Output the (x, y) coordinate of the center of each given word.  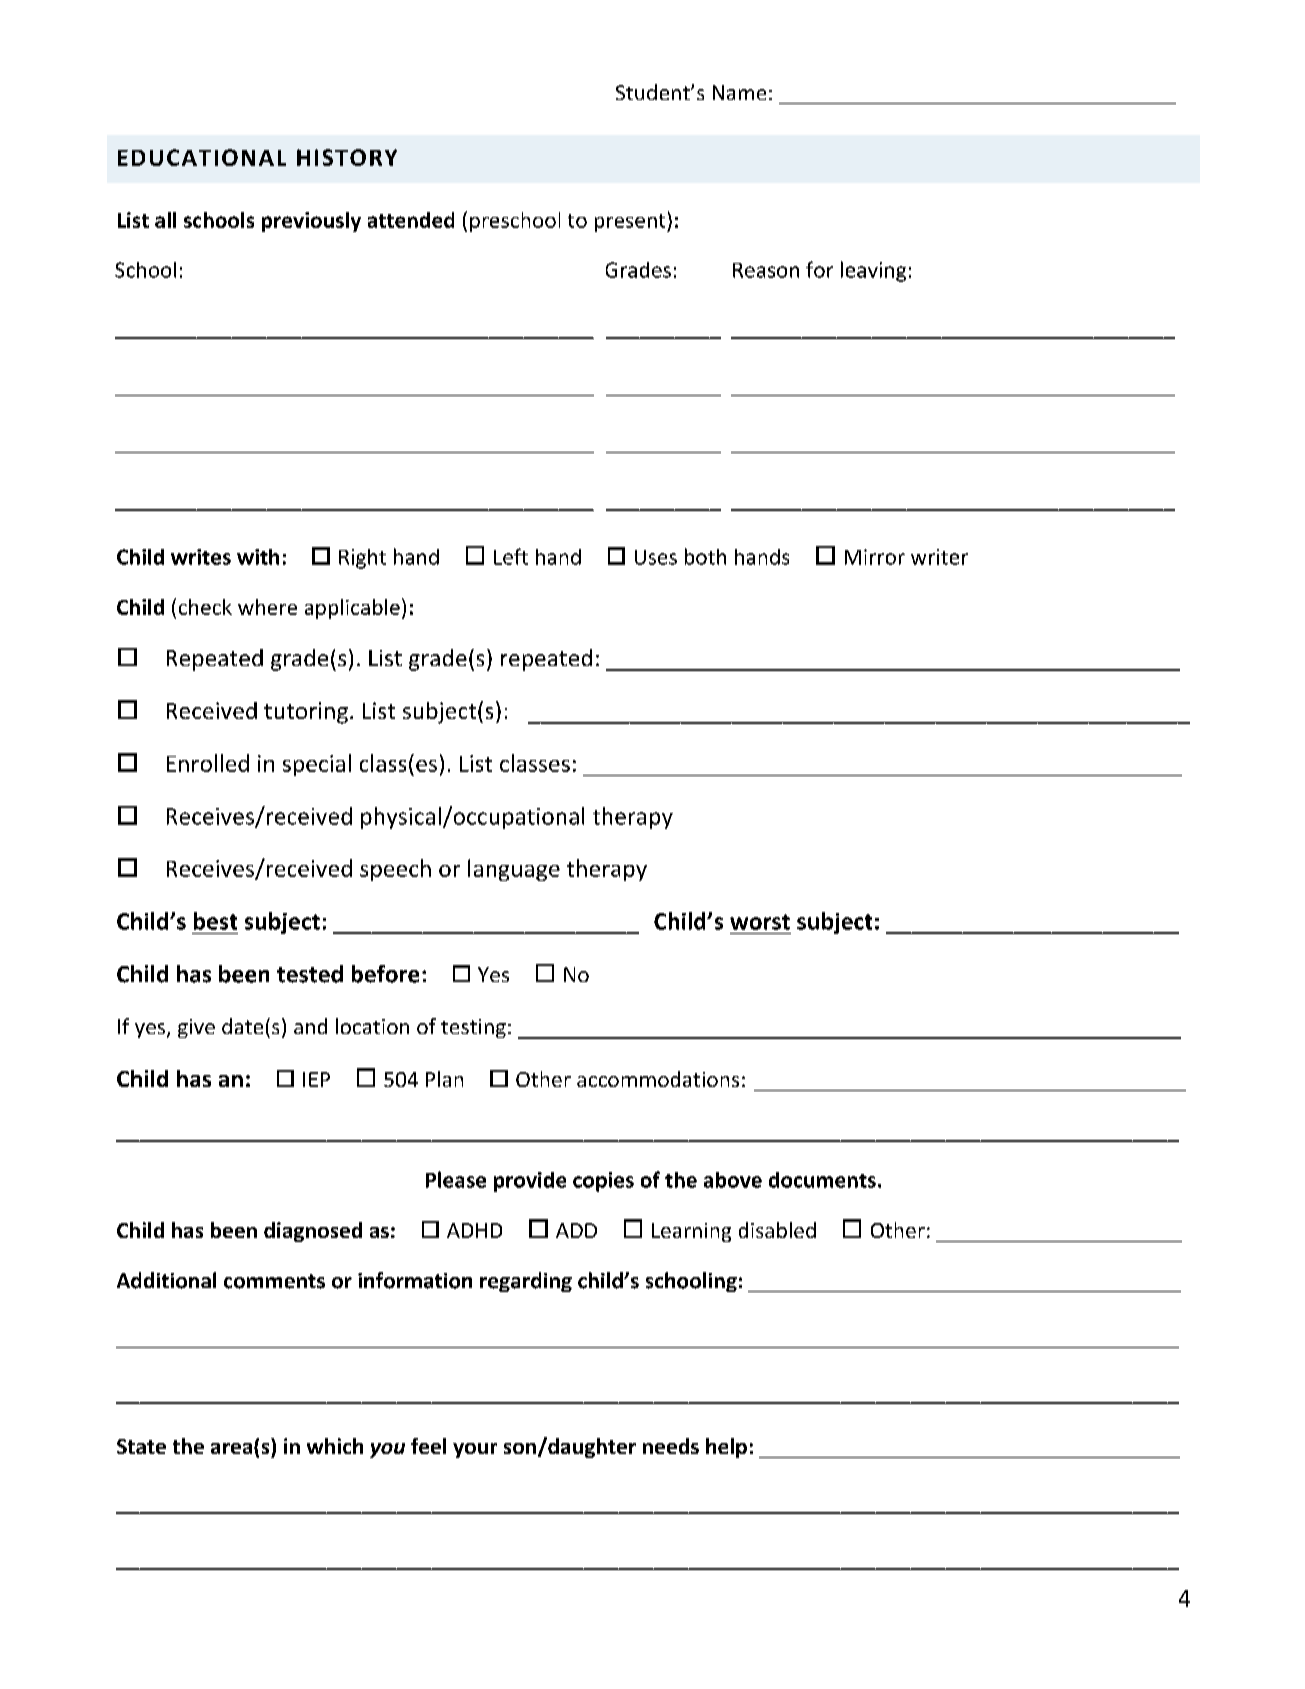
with (258, 557)
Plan (444, 1079)
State (141, 1446)
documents (822, 1180)
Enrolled (208, 763)
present (631, 223)
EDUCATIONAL (202, 157)
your (475, 1450)
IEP (316, 1079)
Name (739, 92)
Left (511, 556)
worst (760, 922)
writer (939, 557)
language (514, 870)
